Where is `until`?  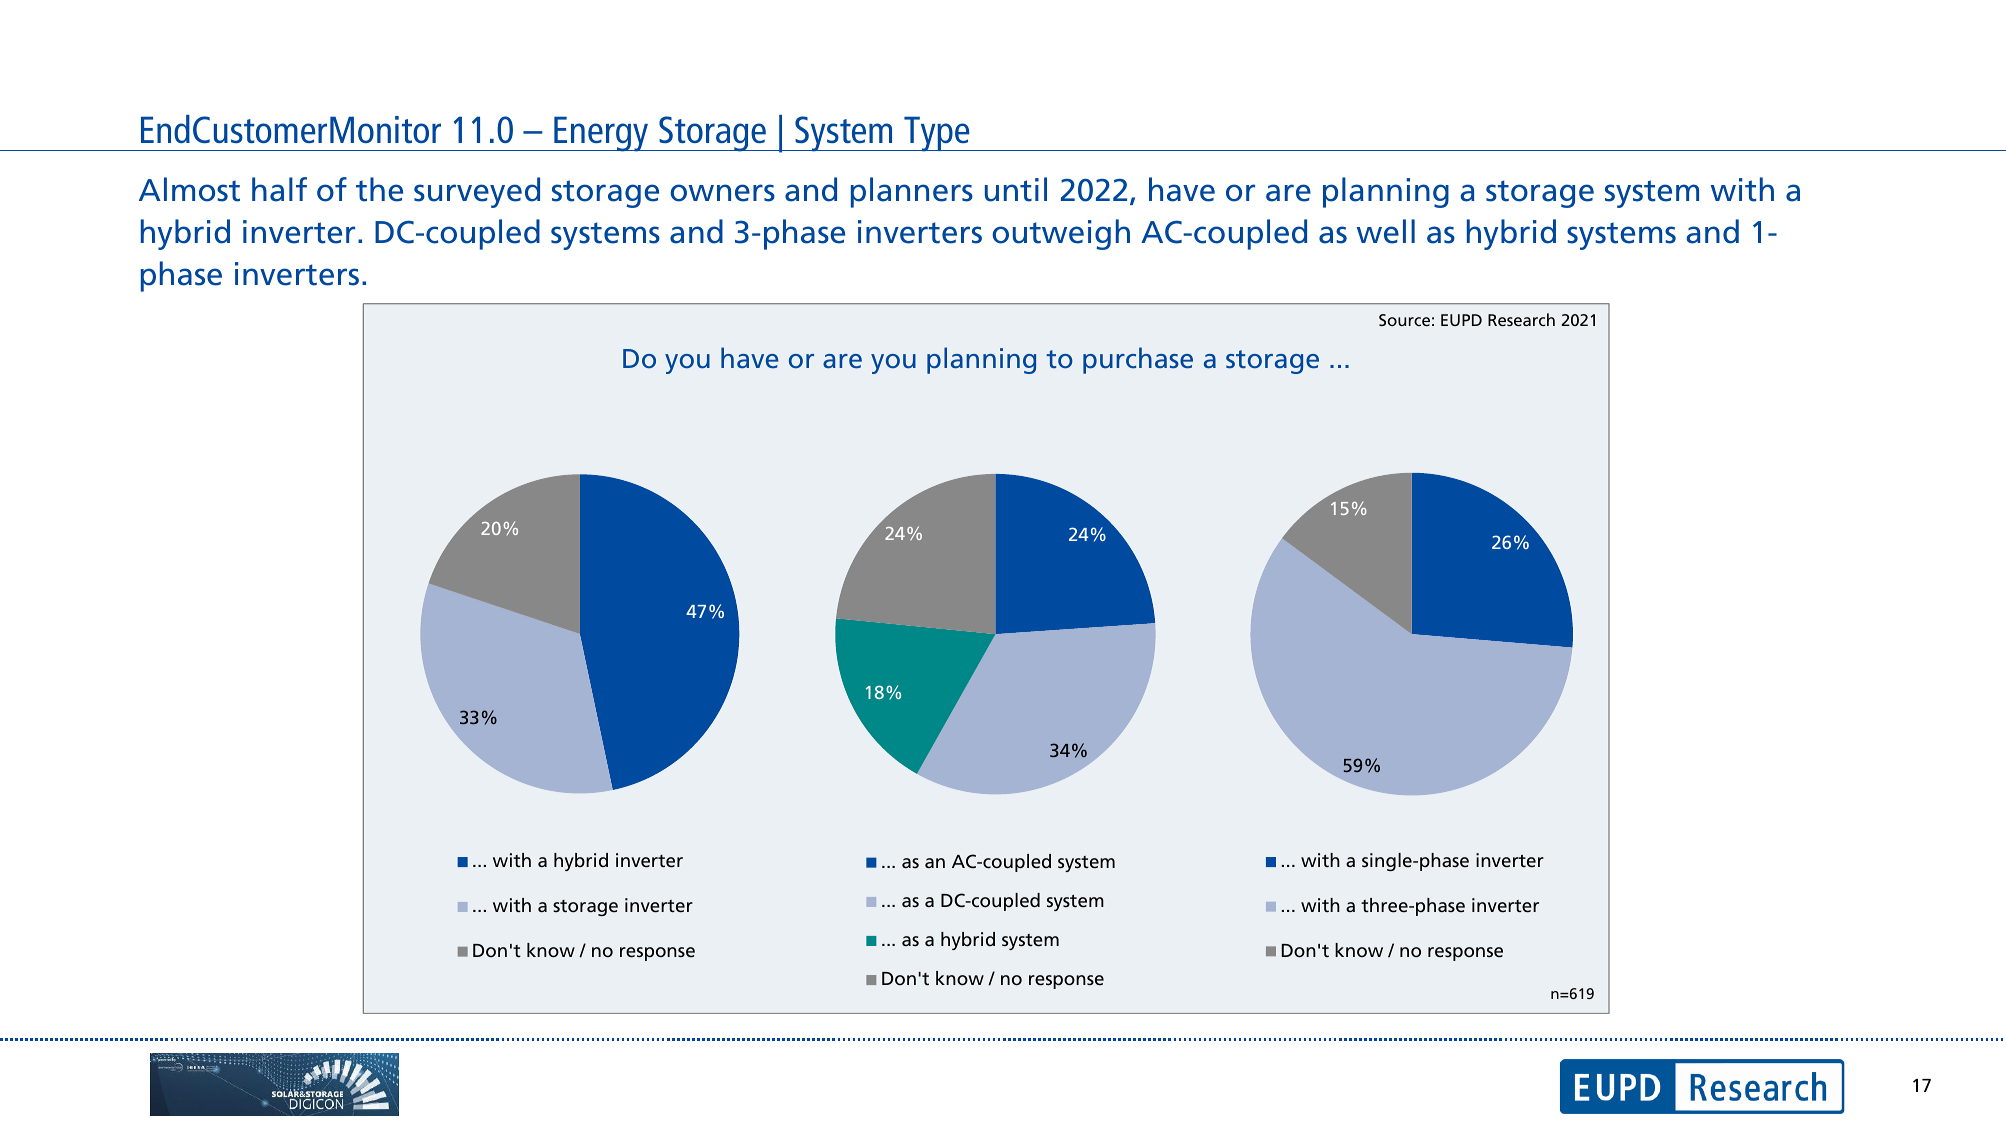
until is located at coordinates (1016, 189).
